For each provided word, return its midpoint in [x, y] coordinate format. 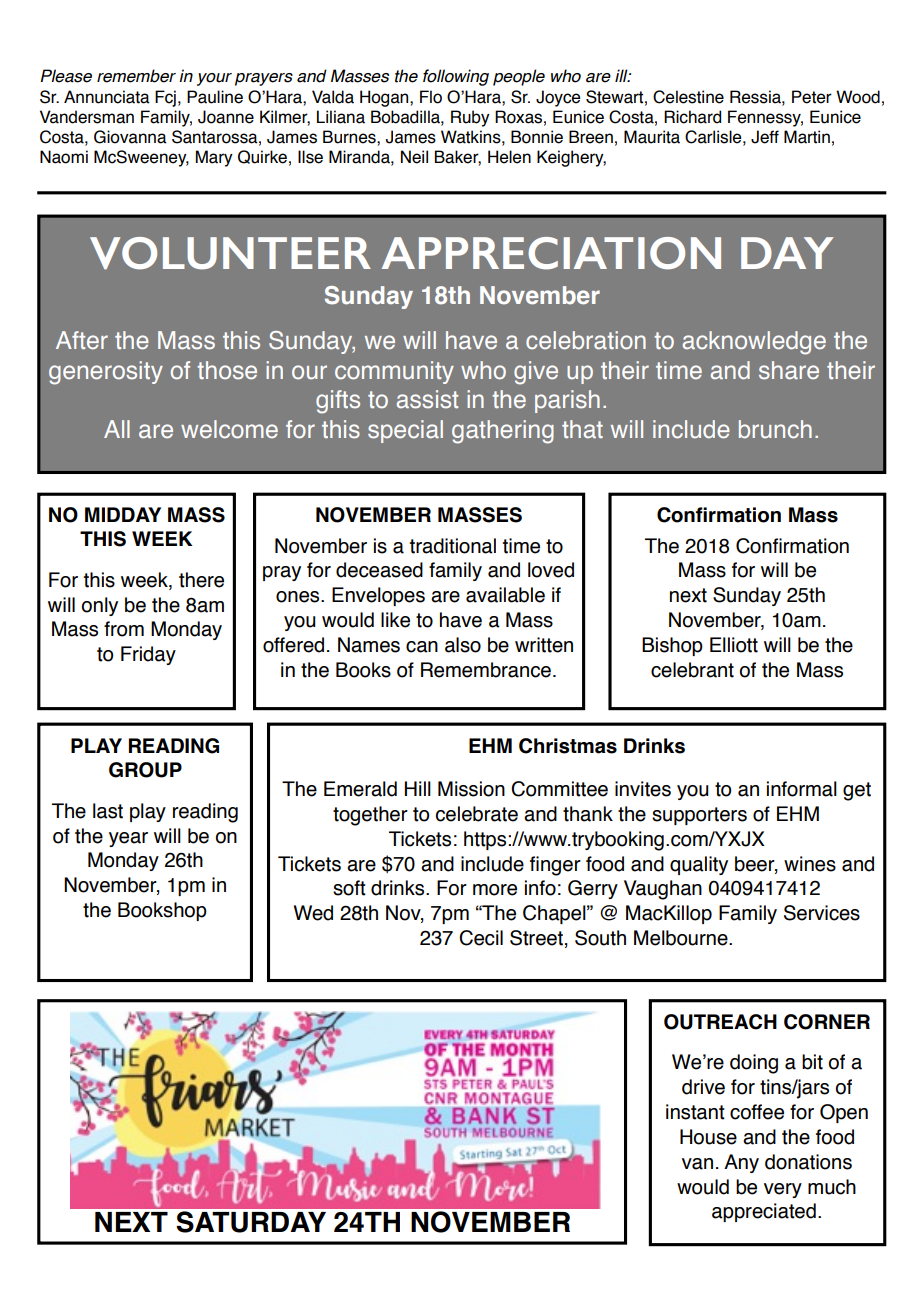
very [783, 1190]
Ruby [470, 118]
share [789, 370]
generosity [106, 373]
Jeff [765, 137]
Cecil [481, 938]
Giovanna [130, 137]
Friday [148, 655]
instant [695, 1112]
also [463, 645]
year [128, 839]
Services [822, 913]
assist [427, 399]
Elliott [734, 645]
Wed [313, 913]
